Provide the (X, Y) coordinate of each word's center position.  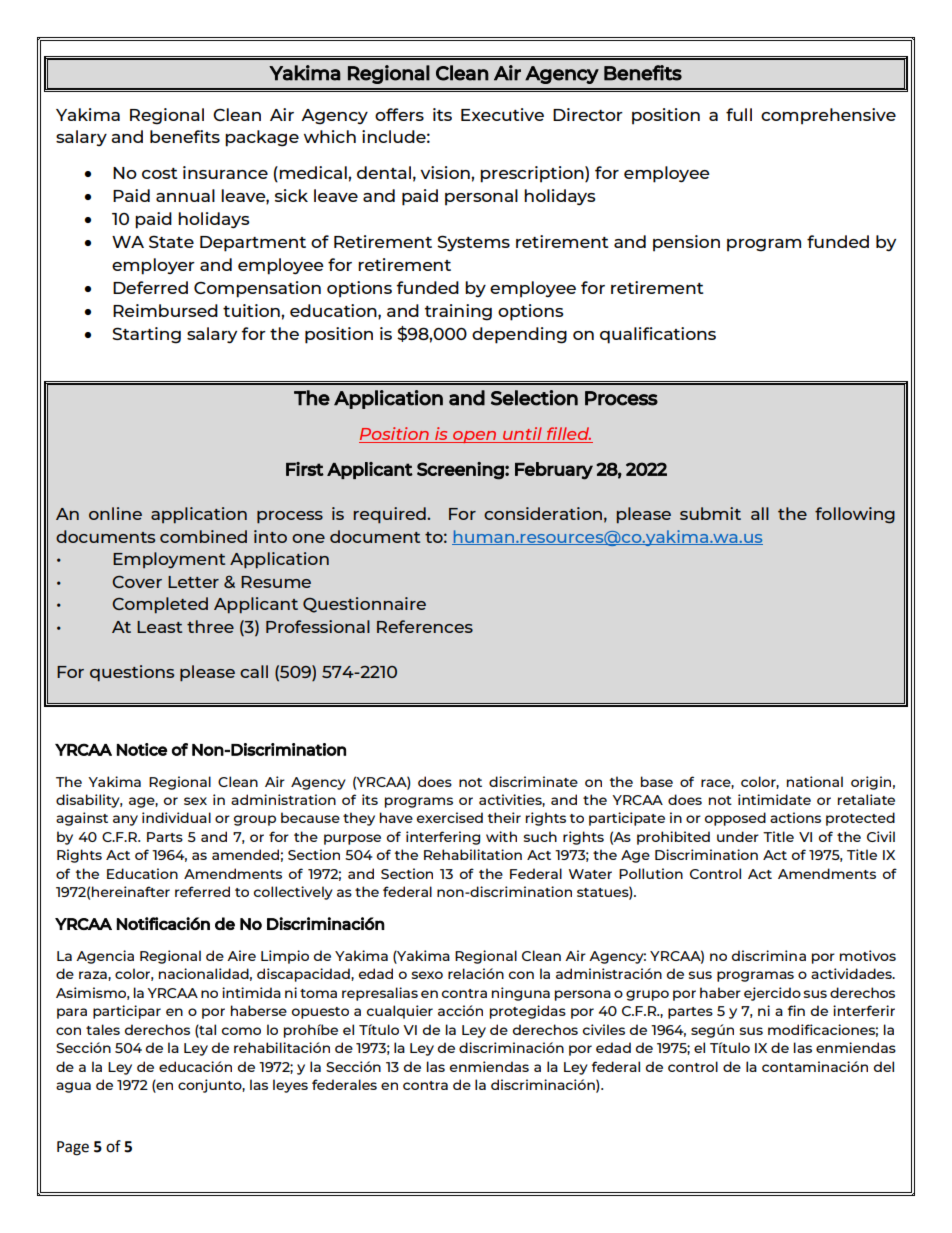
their (504, 817)
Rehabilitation (473, 854)
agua (73, 1087)
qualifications (658, 335)
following (855, 515)
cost (160, 173)
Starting (146, 335)
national (815, 781)
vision (446, 172)
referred (202, 891)
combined (203, 536)
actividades (852, 973)
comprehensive (828, 116)
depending (519, 335)
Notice (142, 749)
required (391, 515)
